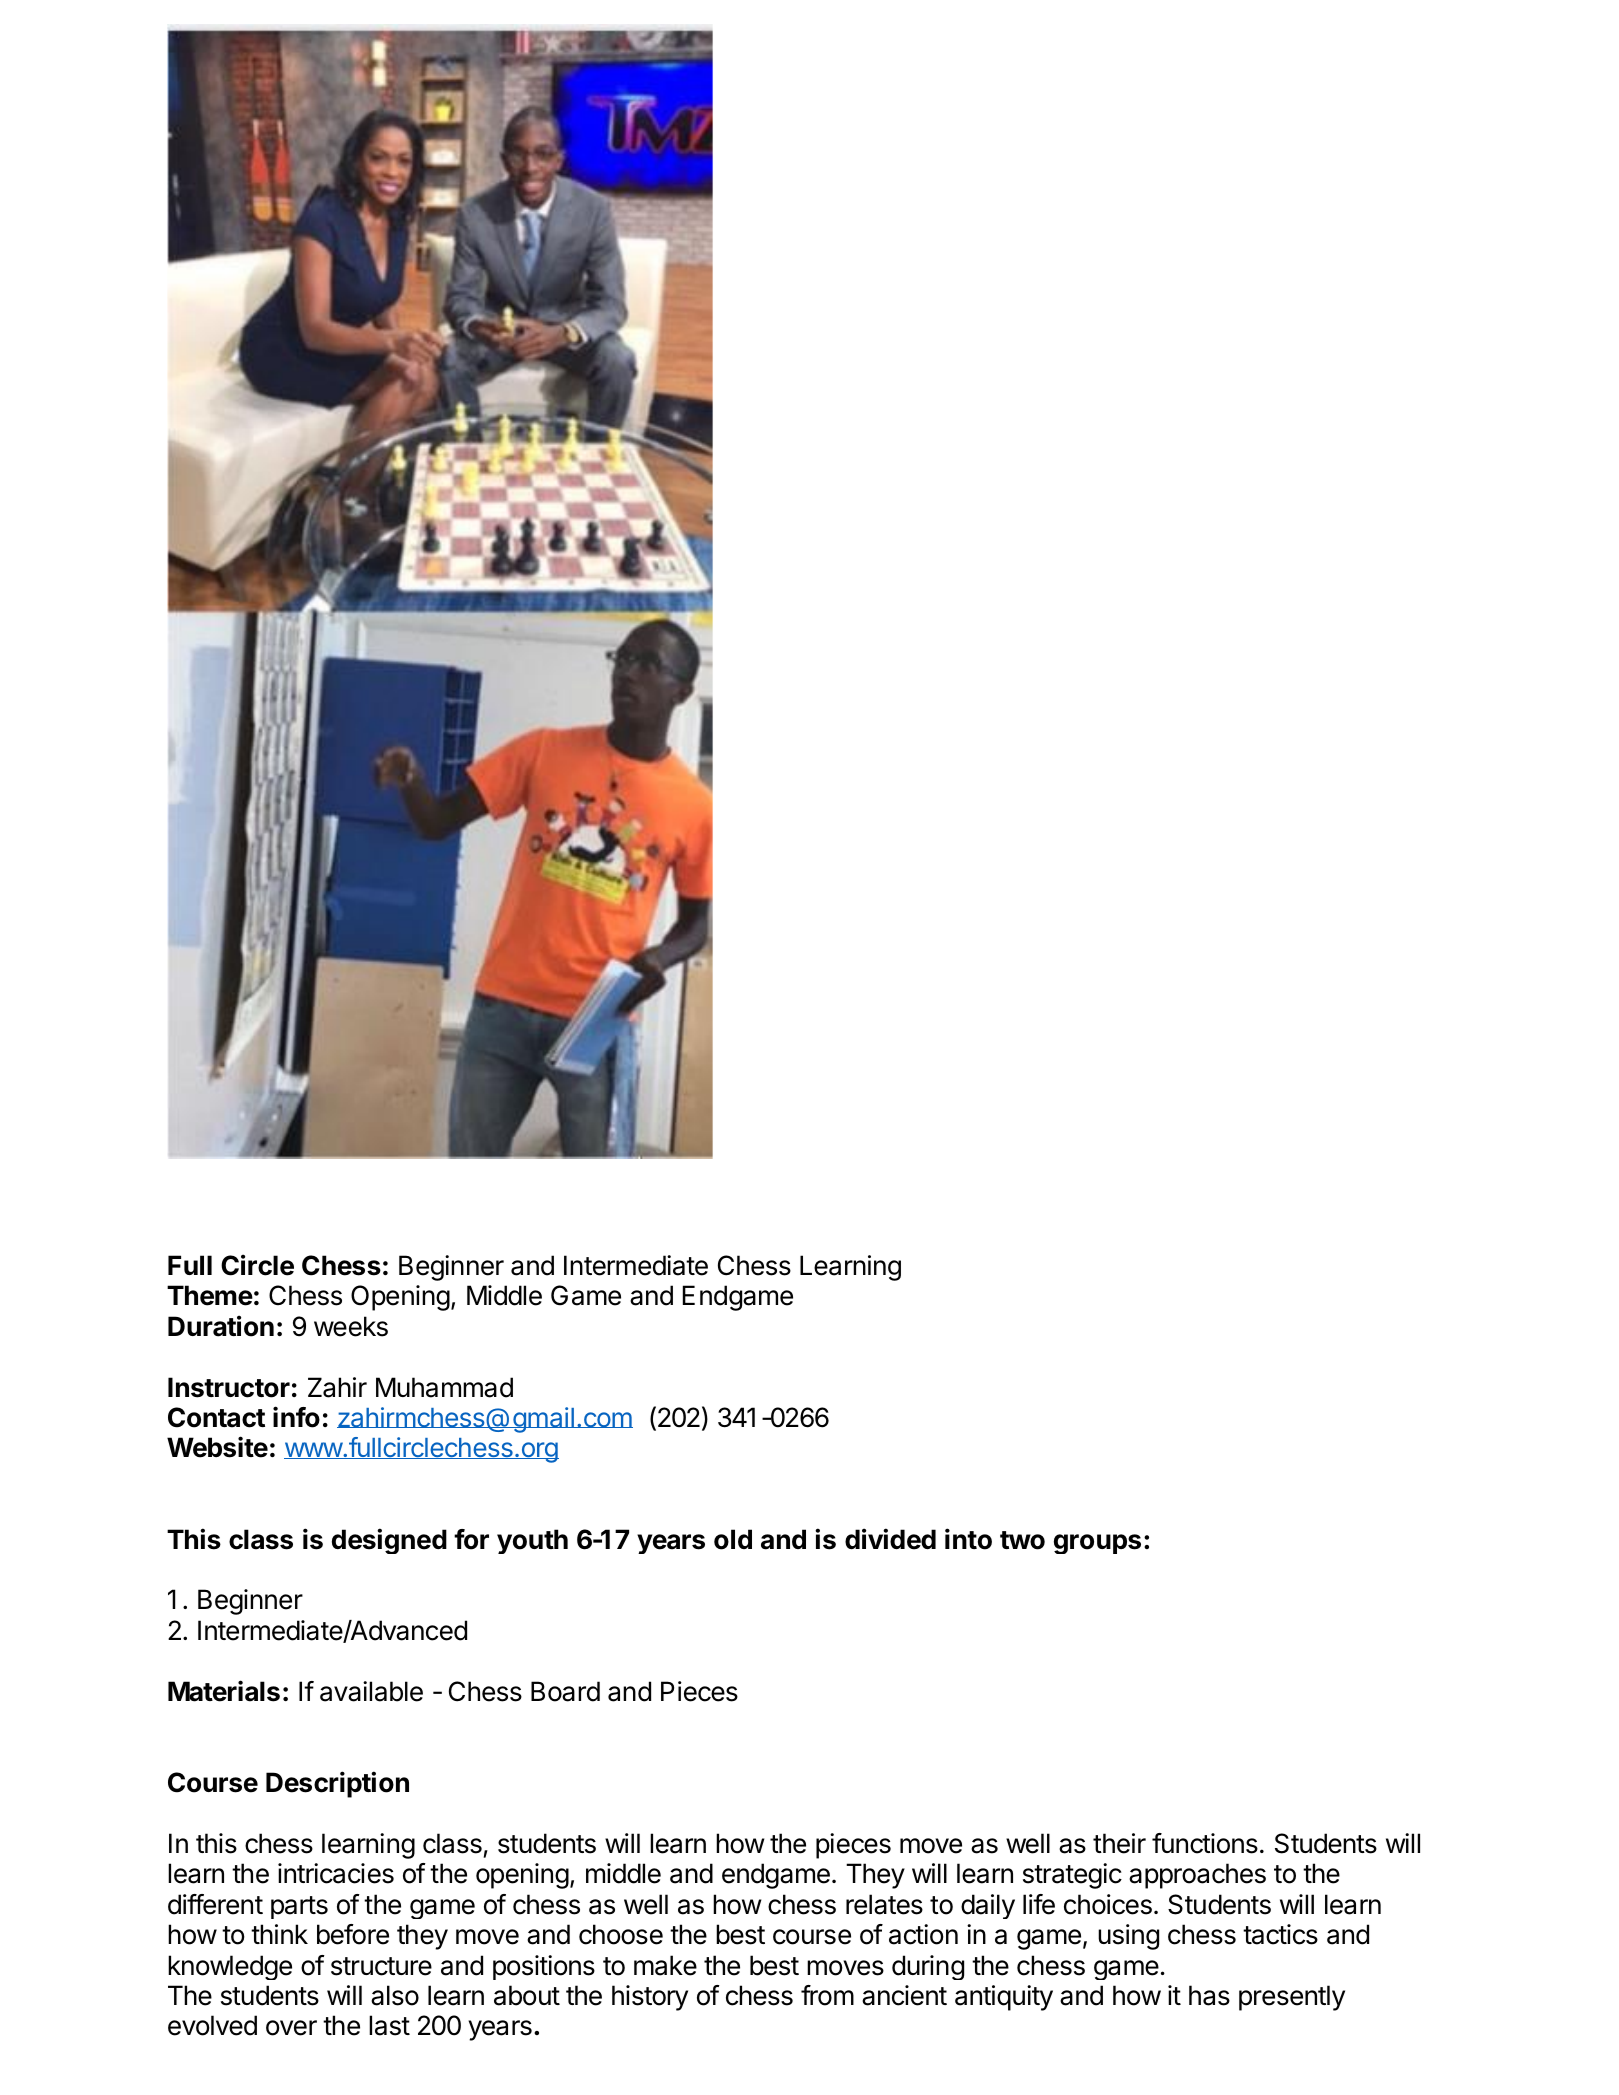  Describe the element at coordinates (1022, 1540) in the document. I see `two` at that location.
